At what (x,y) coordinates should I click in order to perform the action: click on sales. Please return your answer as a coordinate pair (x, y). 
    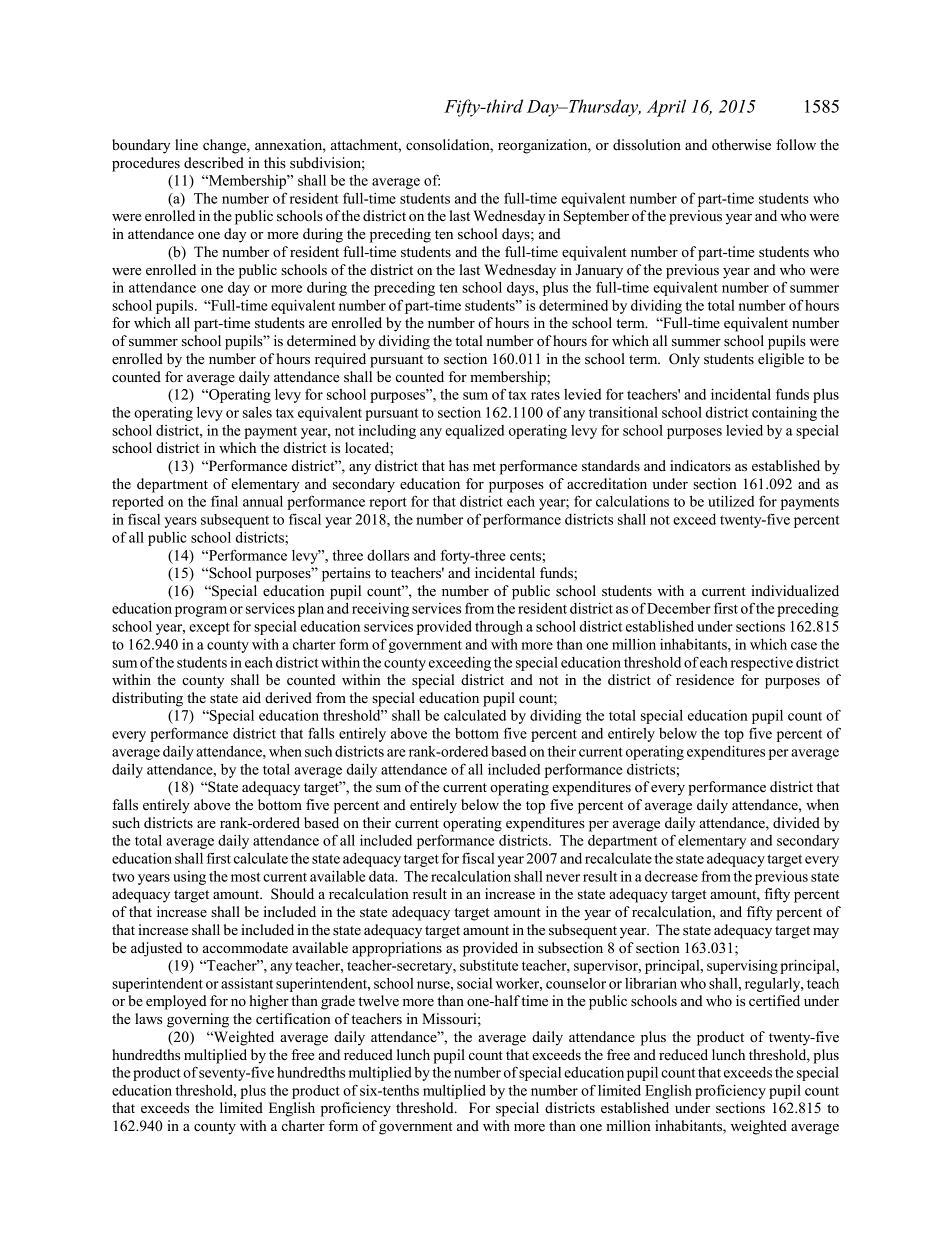
    Looking at the image, I should click on (257, 412).
